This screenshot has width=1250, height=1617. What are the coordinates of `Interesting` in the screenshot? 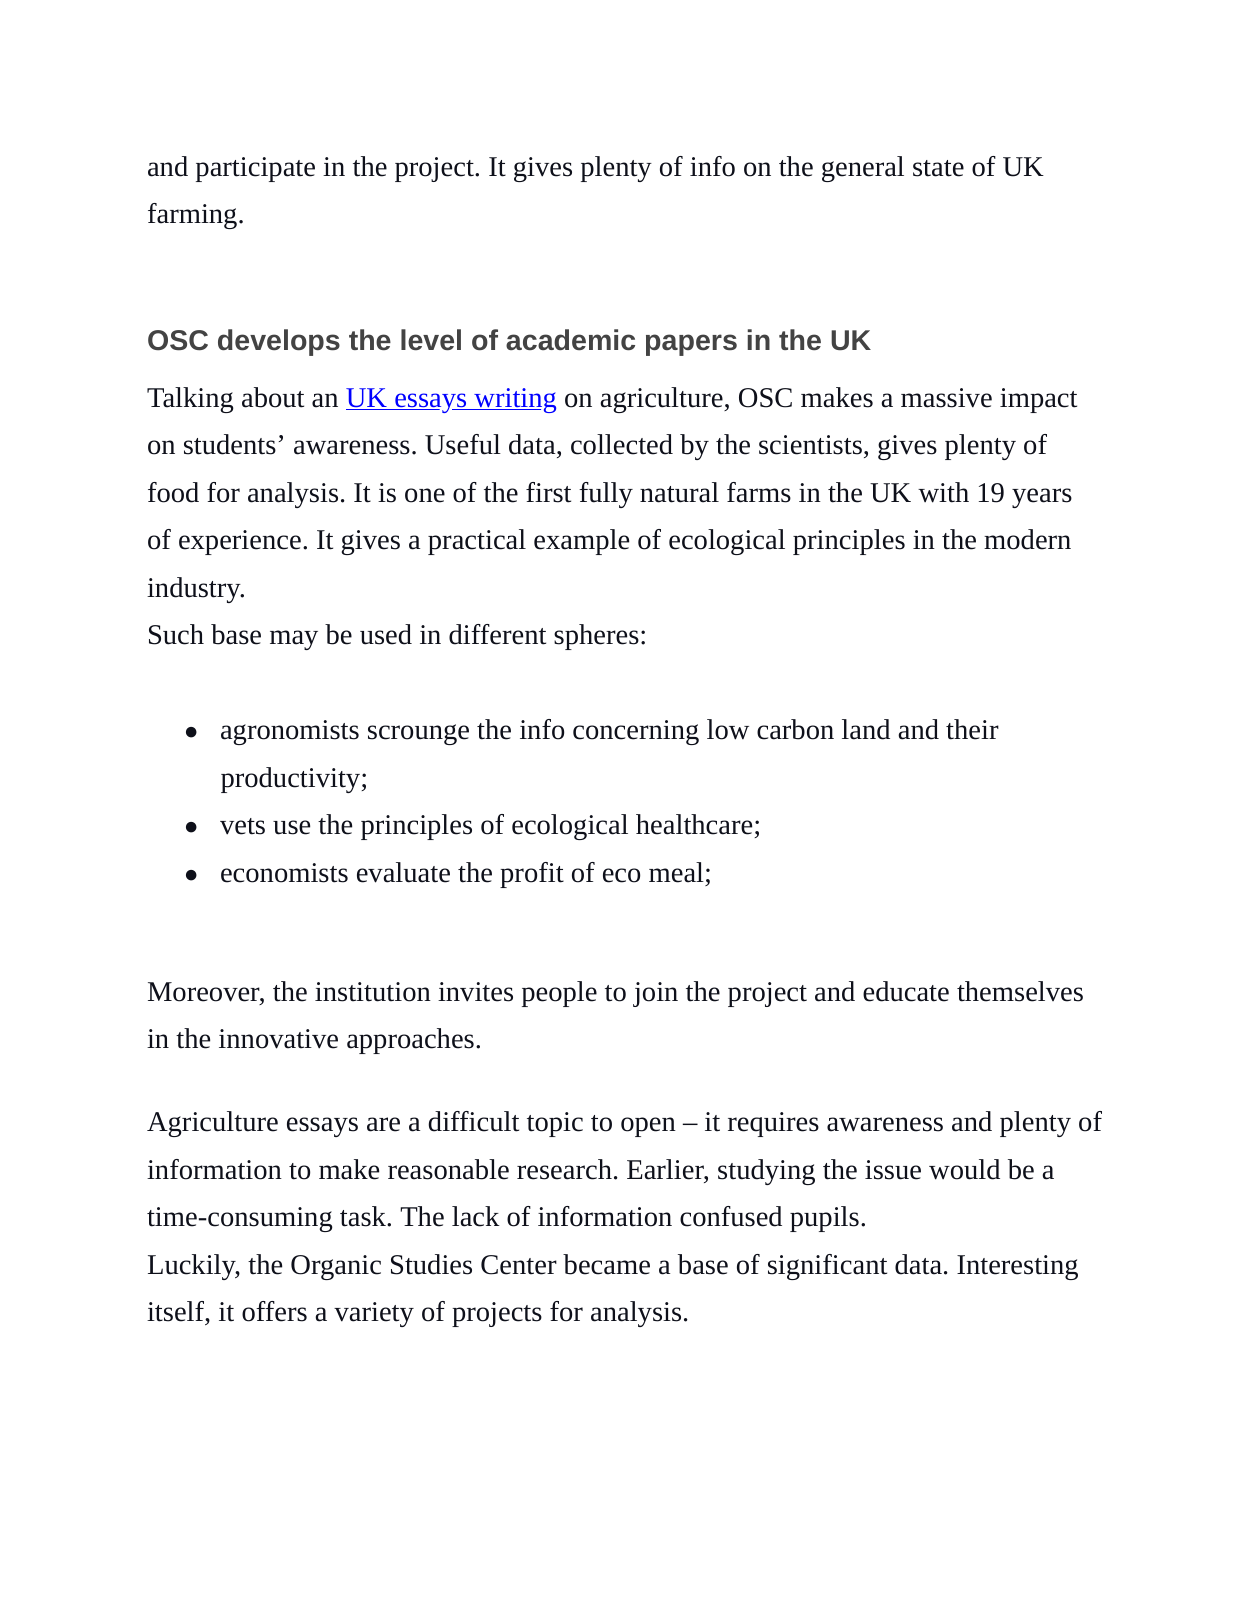 It's located at (1017, 1267).
